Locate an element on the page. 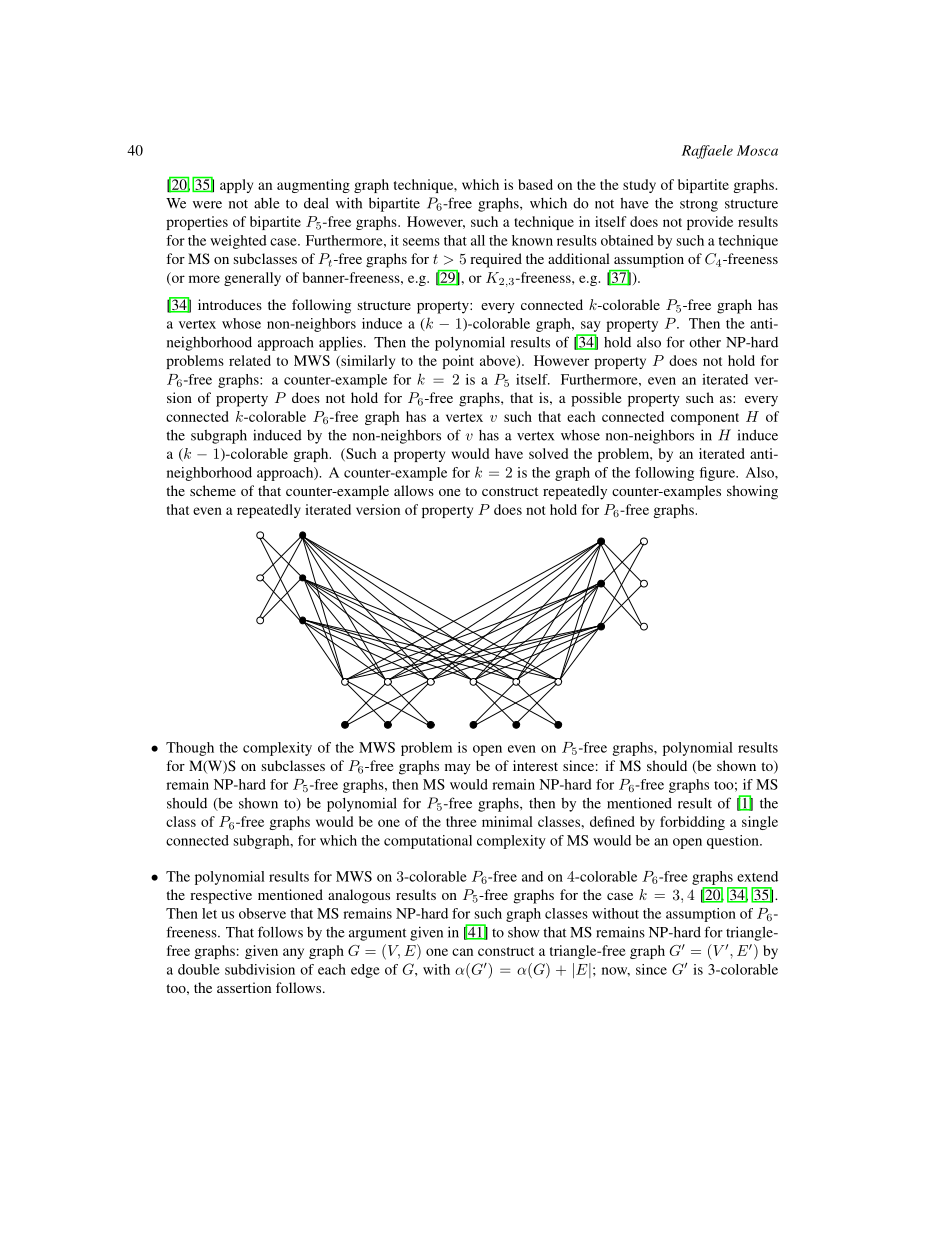 The width and height of the page is (952, 1233). other is located at coordinates (705, 342).
